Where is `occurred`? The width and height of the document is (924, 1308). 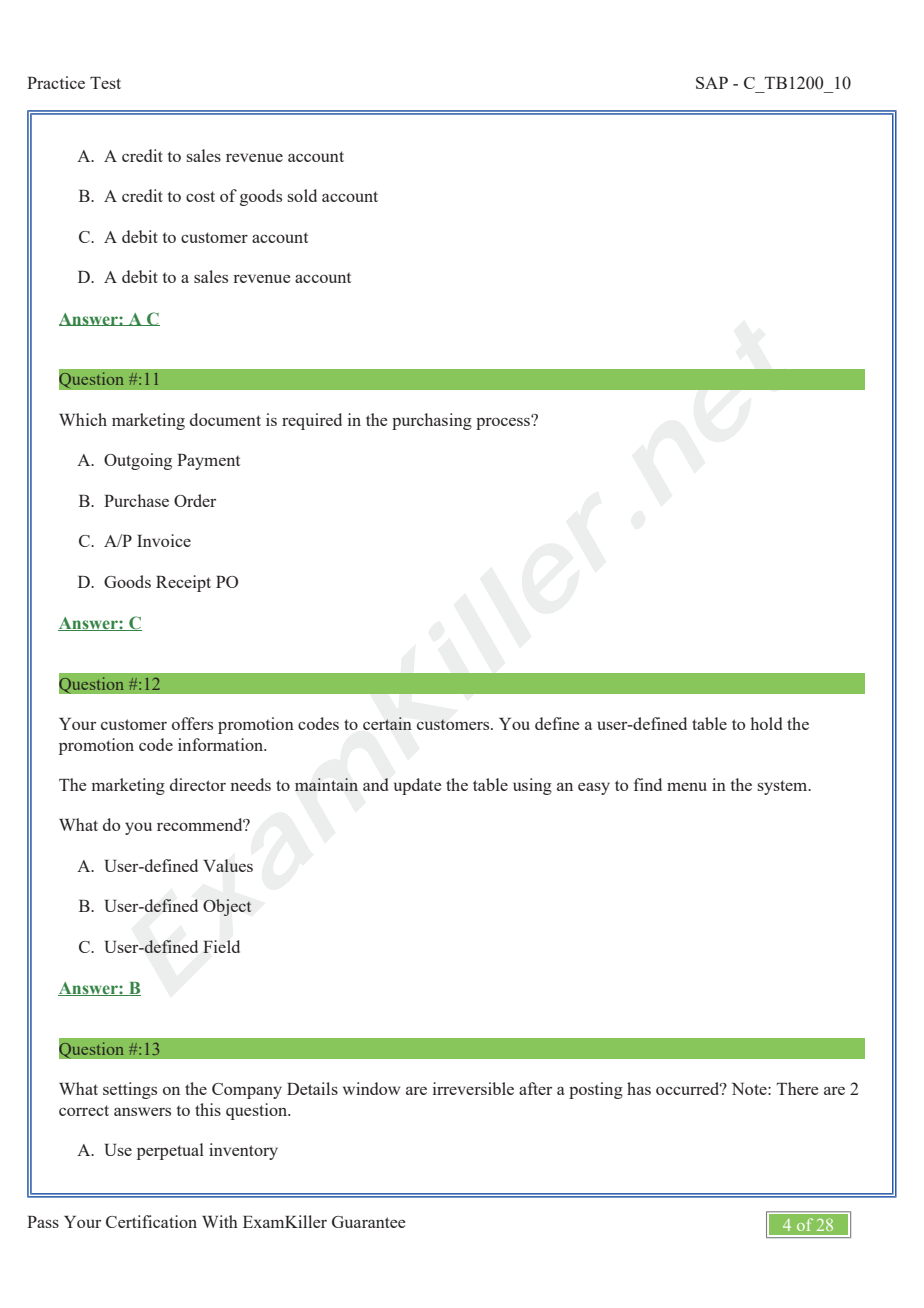
occurred is located at coordinates (689, 1088).
